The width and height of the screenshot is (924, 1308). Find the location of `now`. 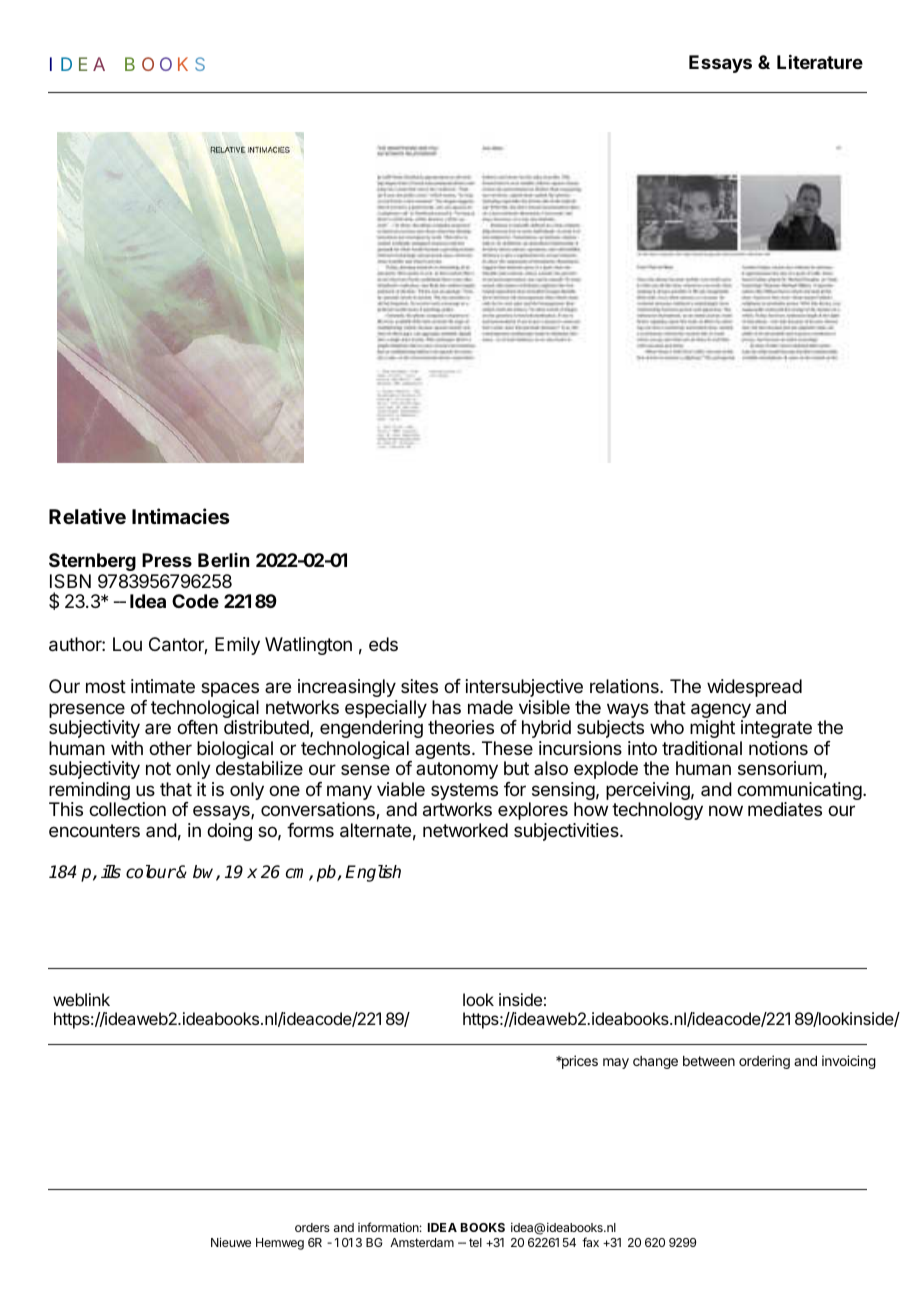

now is located at coordinates (726, 810).
